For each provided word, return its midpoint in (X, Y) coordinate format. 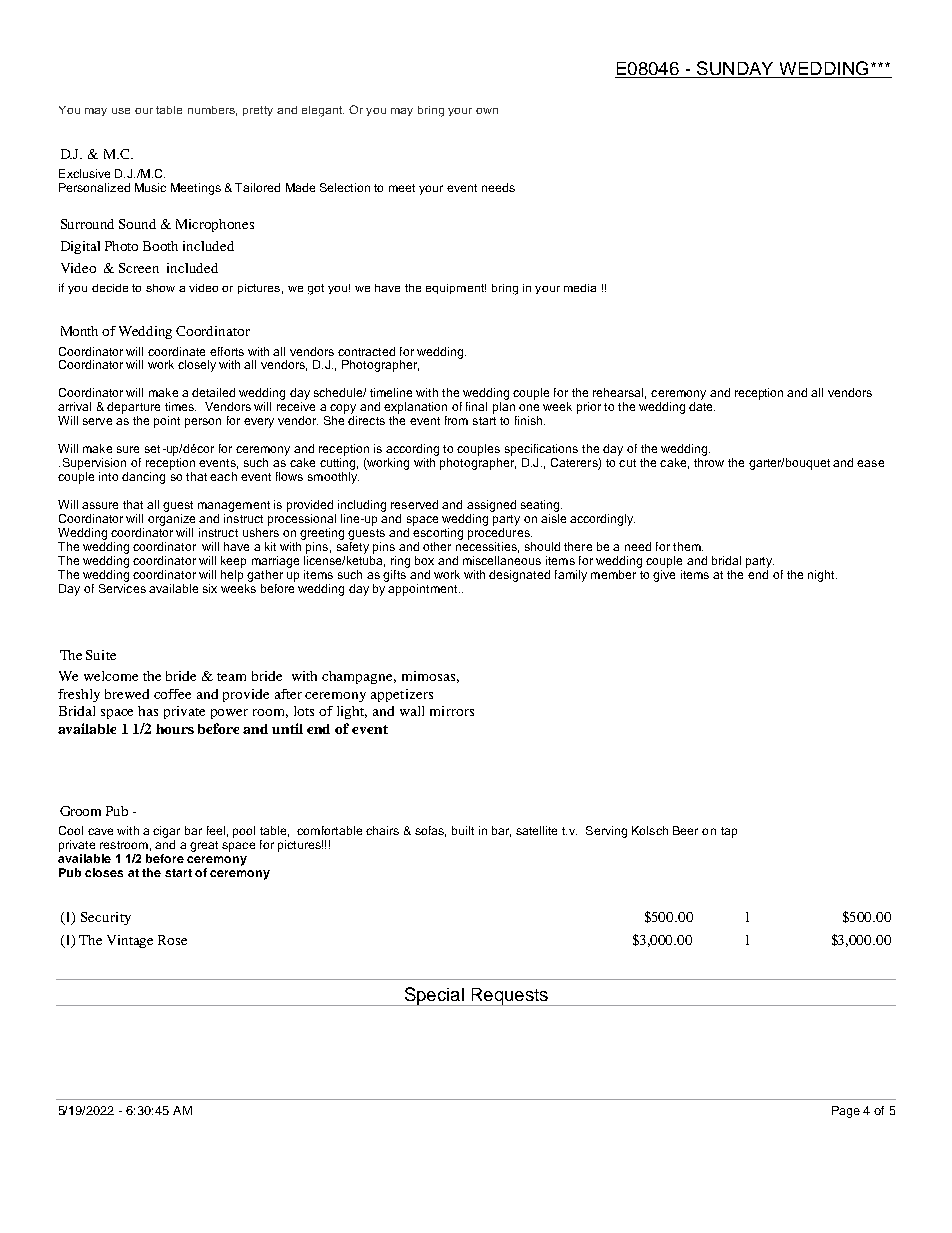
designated (519, 576)
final (476, 406)
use (121, 111)
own (487, 111)
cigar (166, 832)
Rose (172, 940)
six (210, 588)
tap (729, 832)
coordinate (176, 351)
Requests (509, 997)
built (463, 830)
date (702, 406)
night (822, 576)
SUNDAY (735, 69)
